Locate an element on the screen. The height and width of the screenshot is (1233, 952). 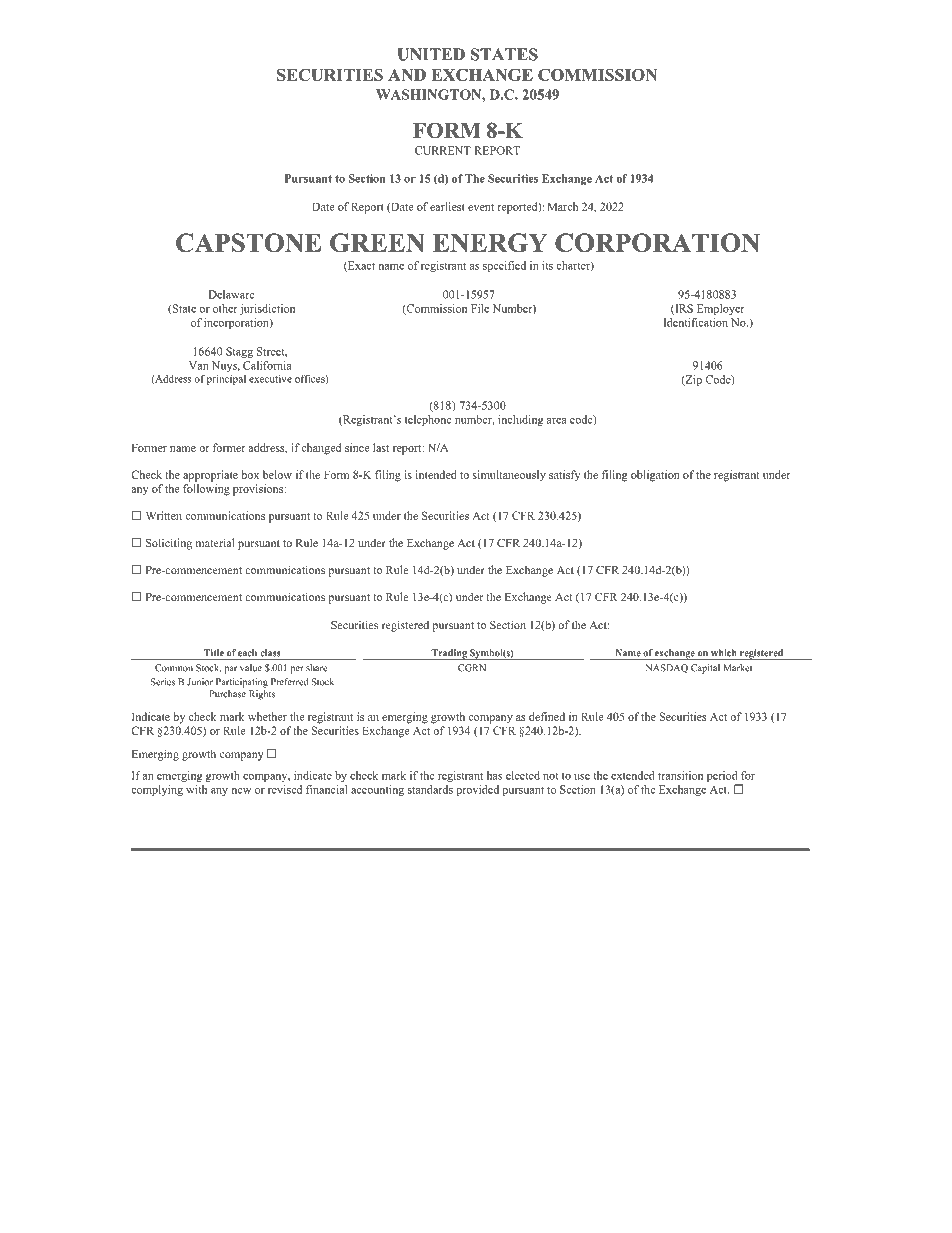
principal is located at coordinates (226, 380).
